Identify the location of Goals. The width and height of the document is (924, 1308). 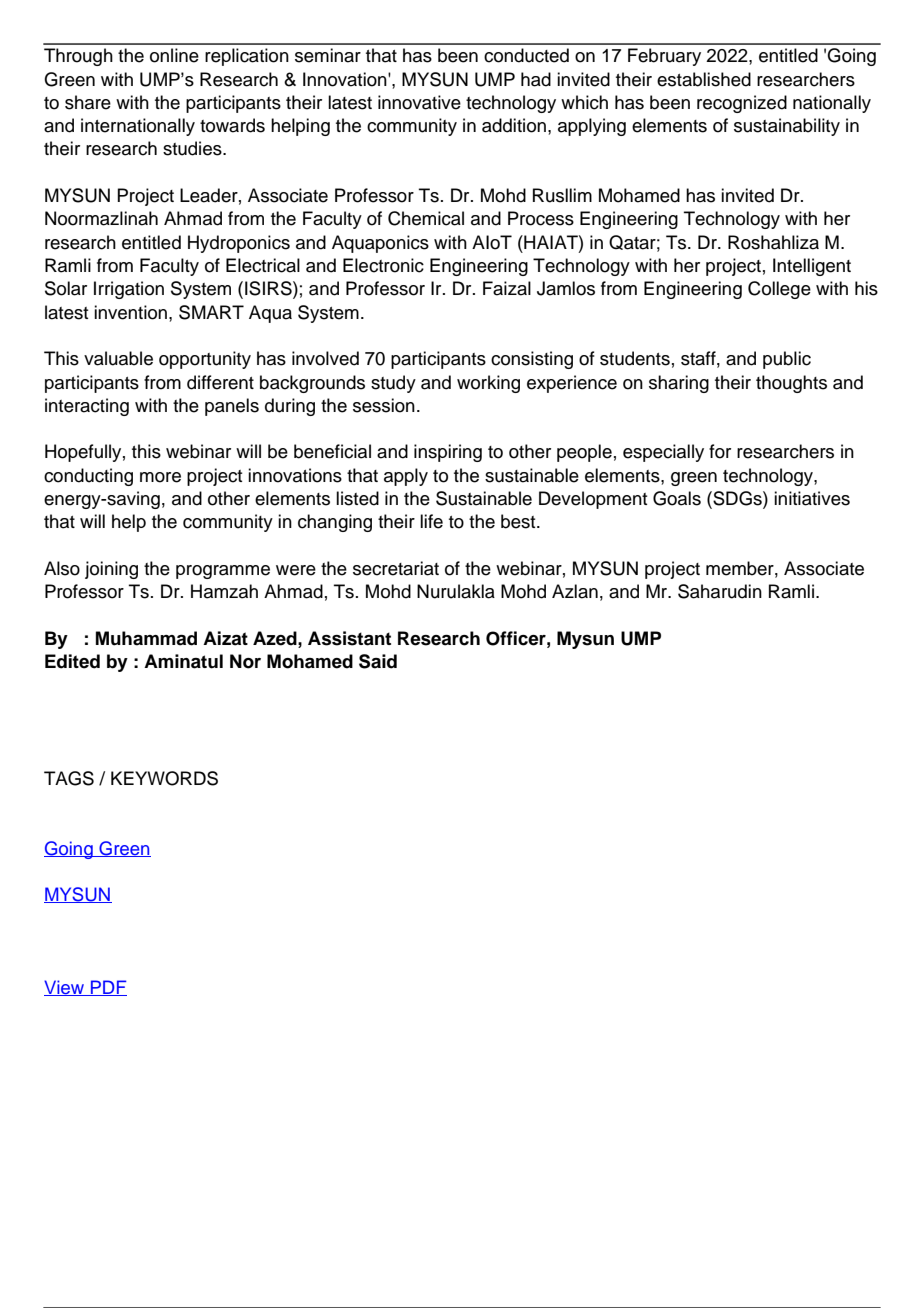
(677, 498).
